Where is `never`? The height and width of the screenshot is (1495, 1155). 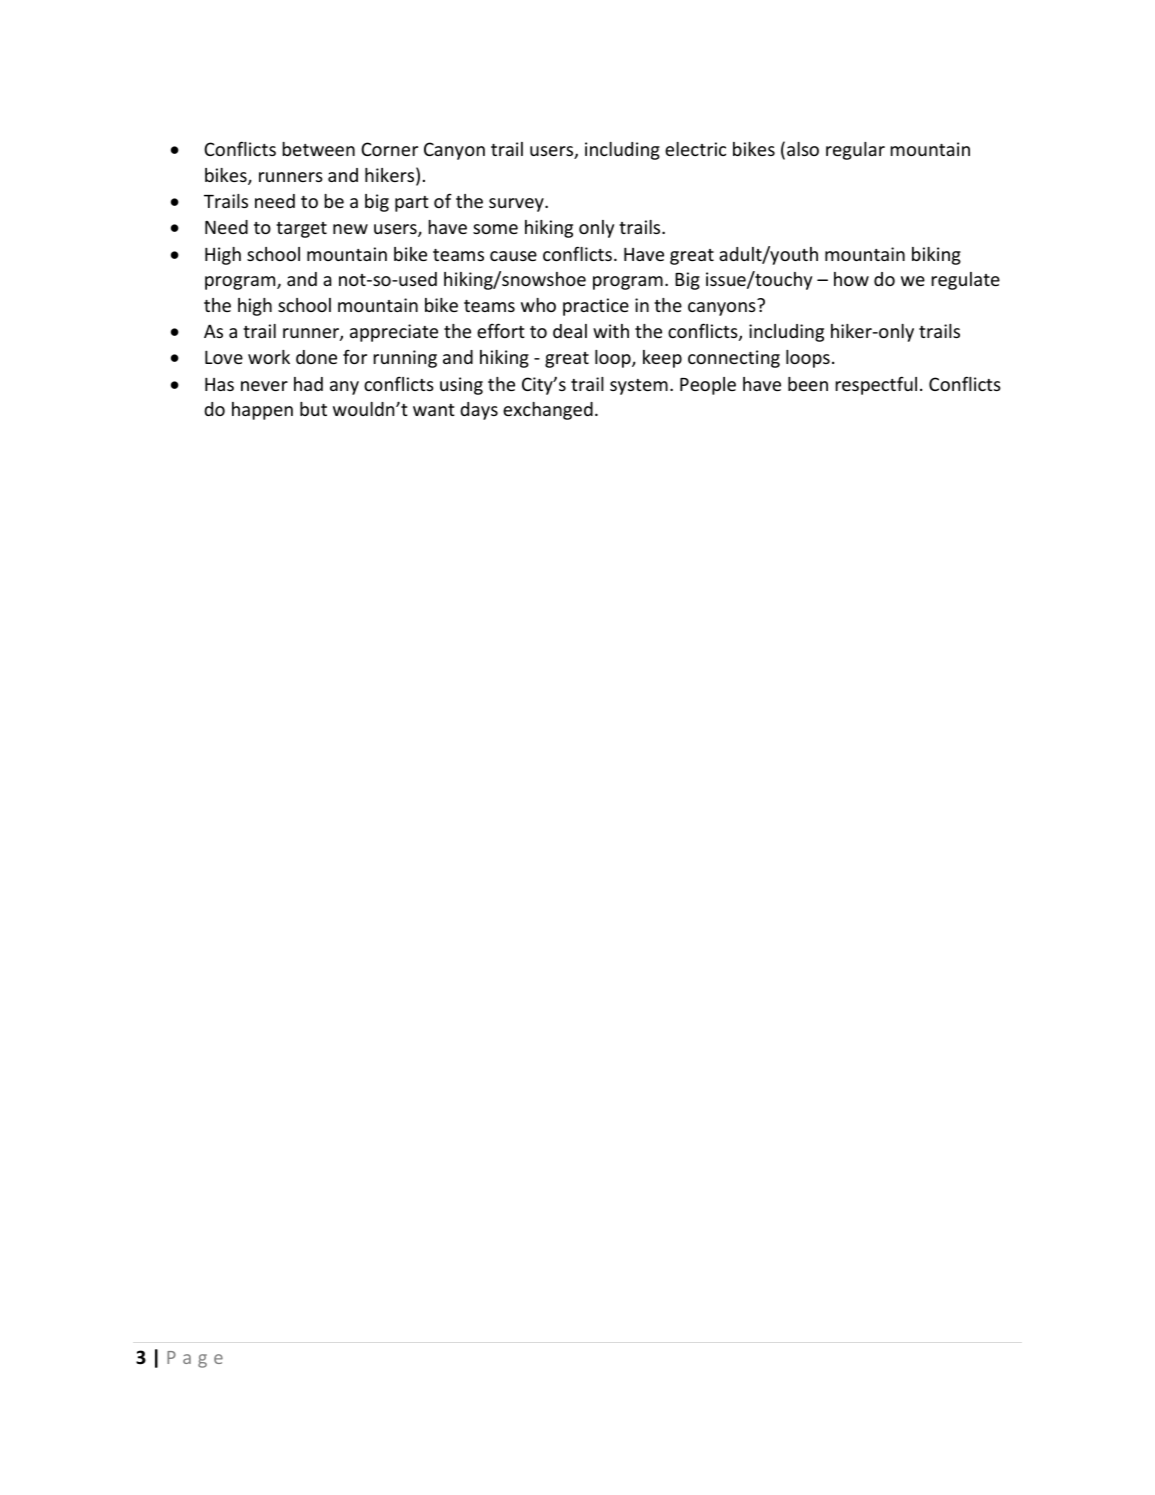
never is located at coordinates (264, 386).
